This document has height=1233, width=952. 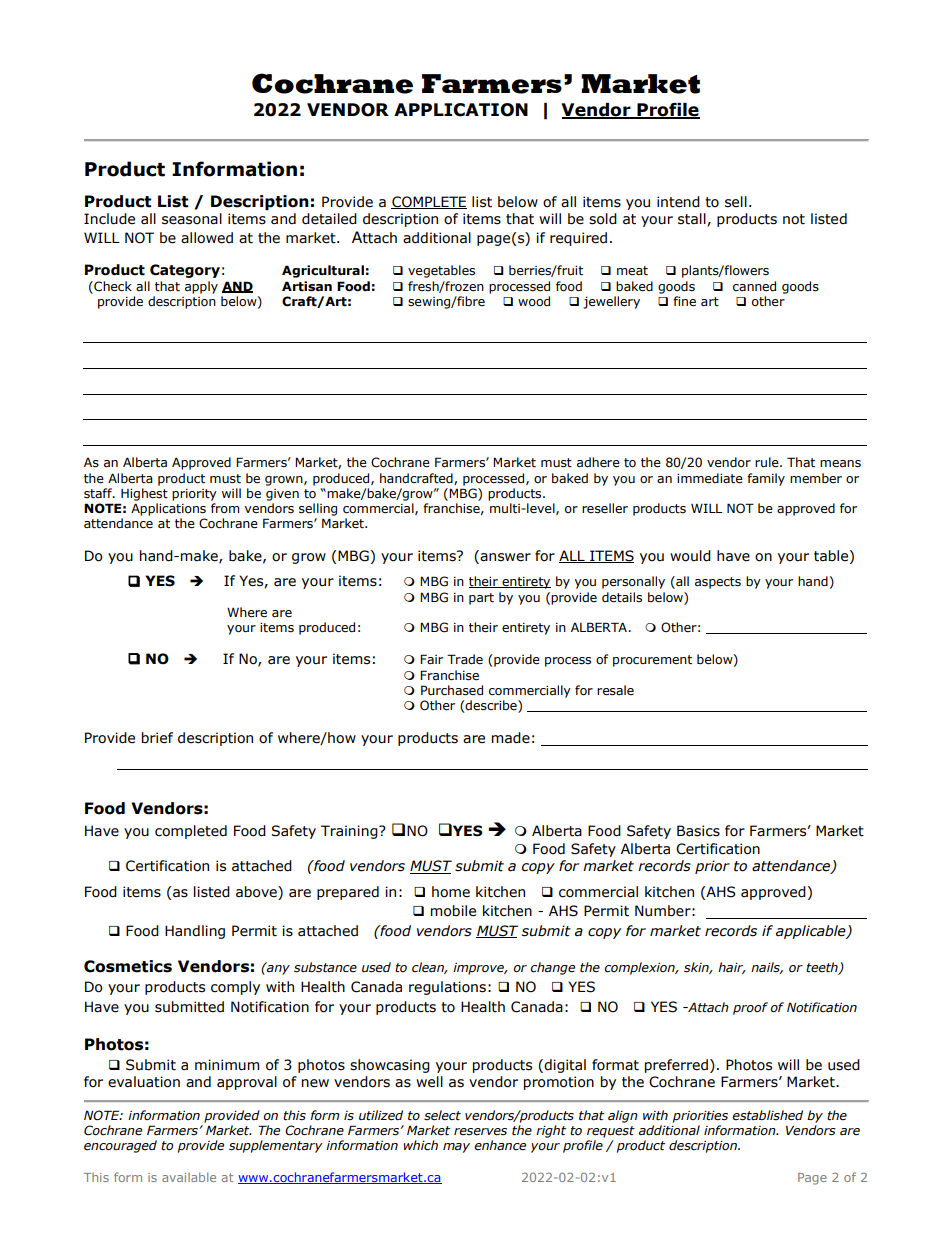 What do you see at coordinates (452, 690) in the document?
I see `Purchased` at bounding box center [452, 690].
